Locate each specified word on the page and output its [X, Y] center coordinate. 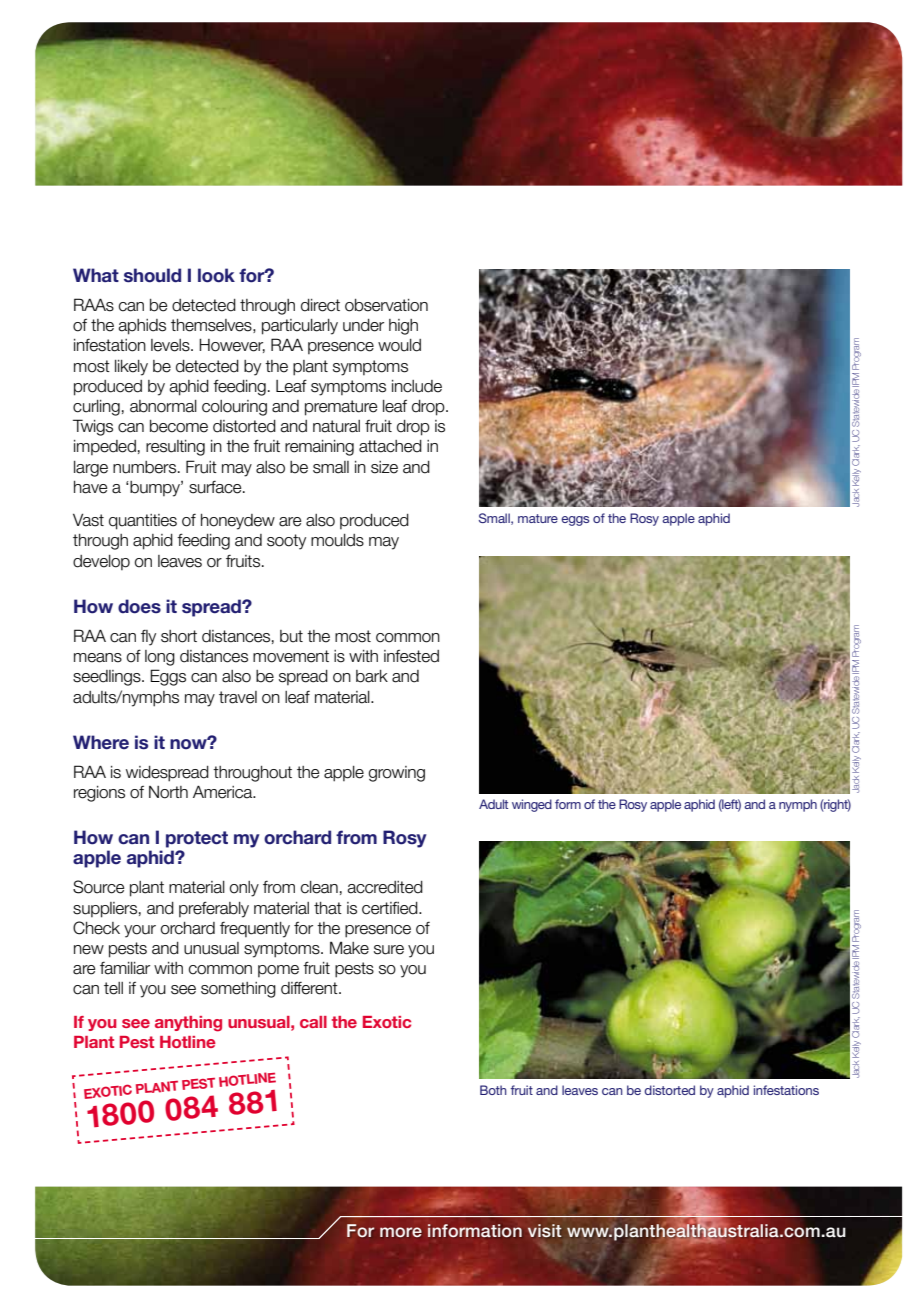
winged [532, 805]
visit [544, 1230]
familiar [125, 968]
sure [389, 950]
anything [188, 1024]
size [384, 467]
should [152, 275]
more [401, 1232]
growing [396, 774]
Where [101, 742]
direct [320, 305]
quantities [143, 522]
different [310, 988]
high [403, 327]
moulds [337, 540]
